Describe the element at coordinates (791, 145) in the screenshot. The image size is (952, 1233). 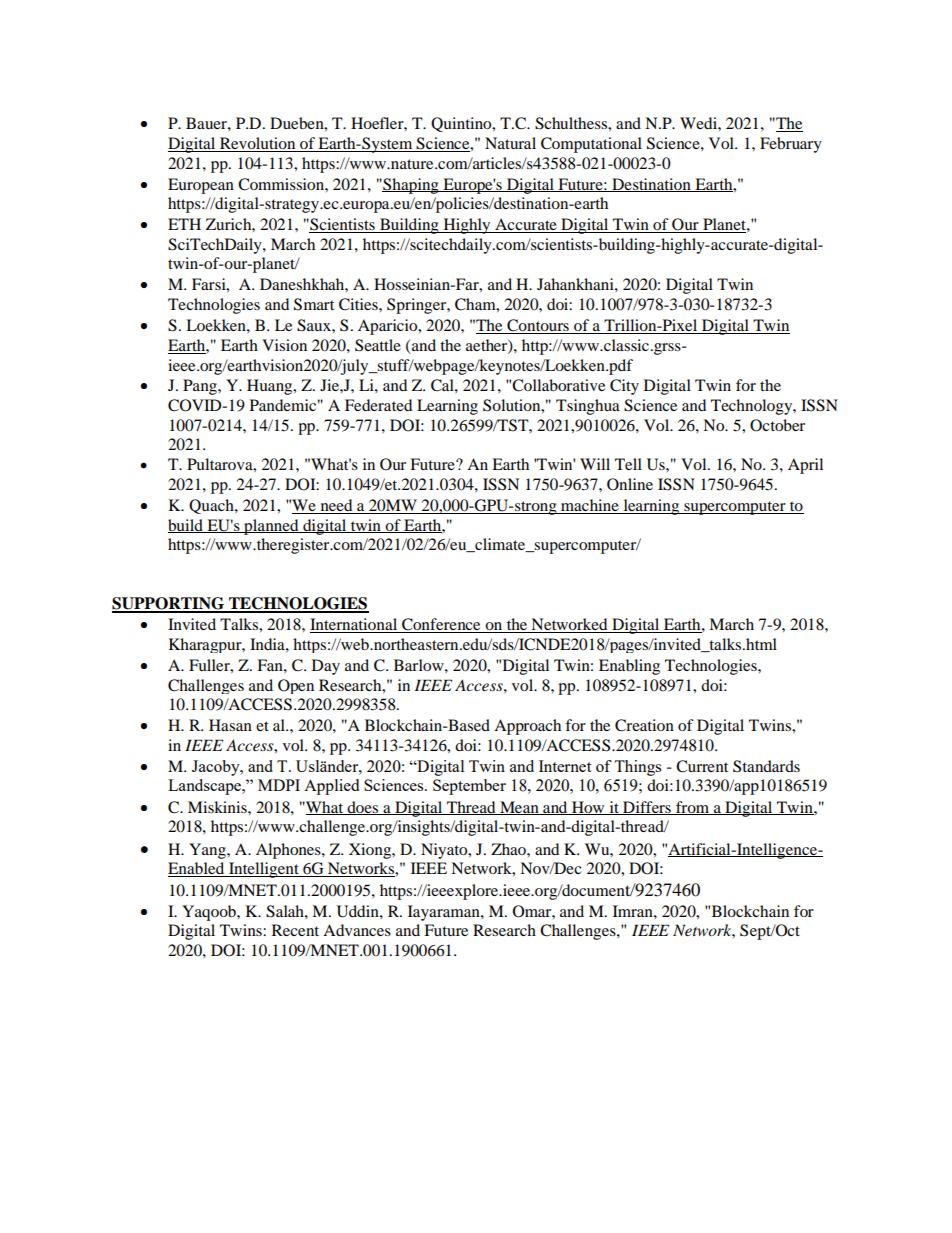
I see `February` at that location.
